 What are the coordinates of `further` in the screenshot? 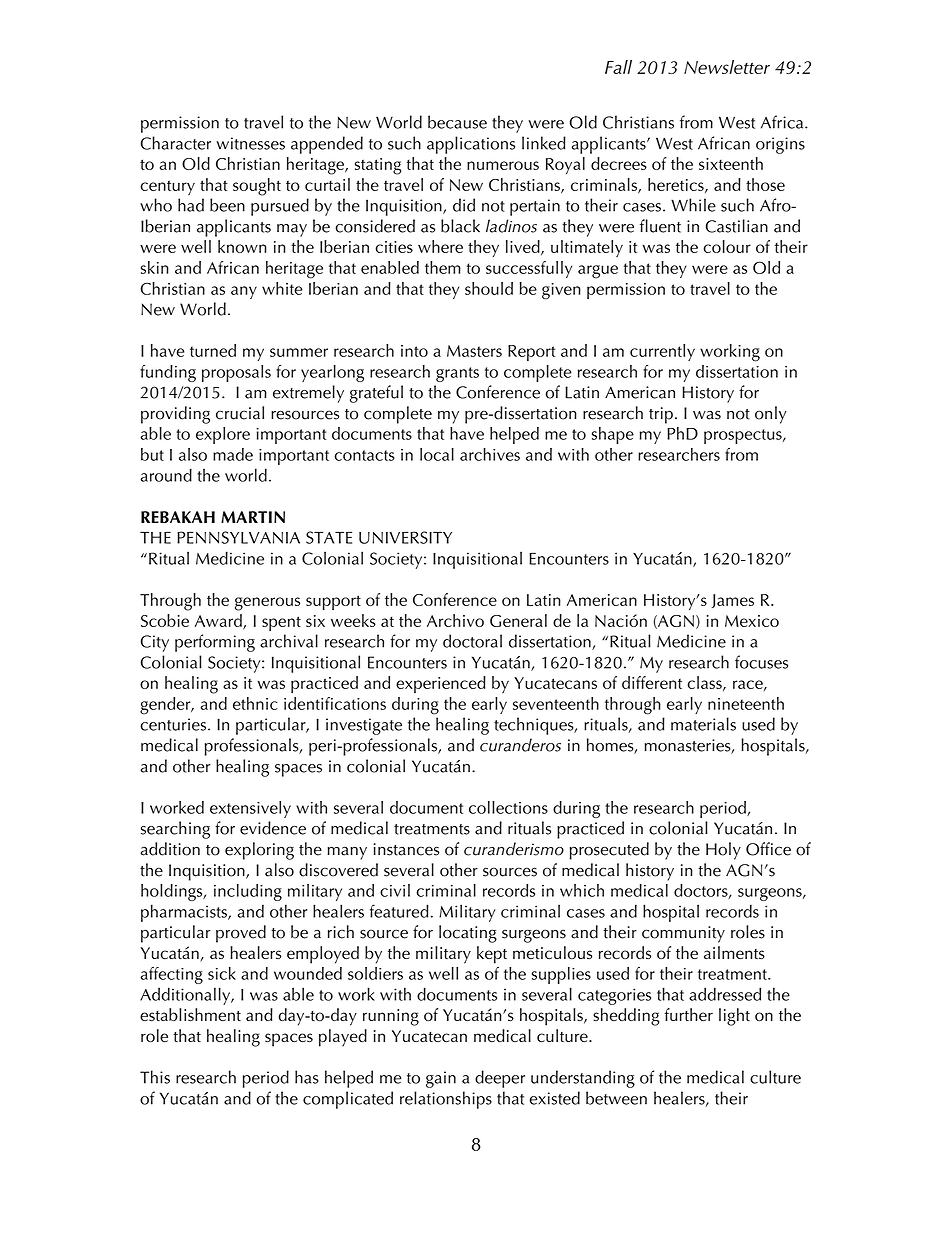 It's located at (689, 1014).
